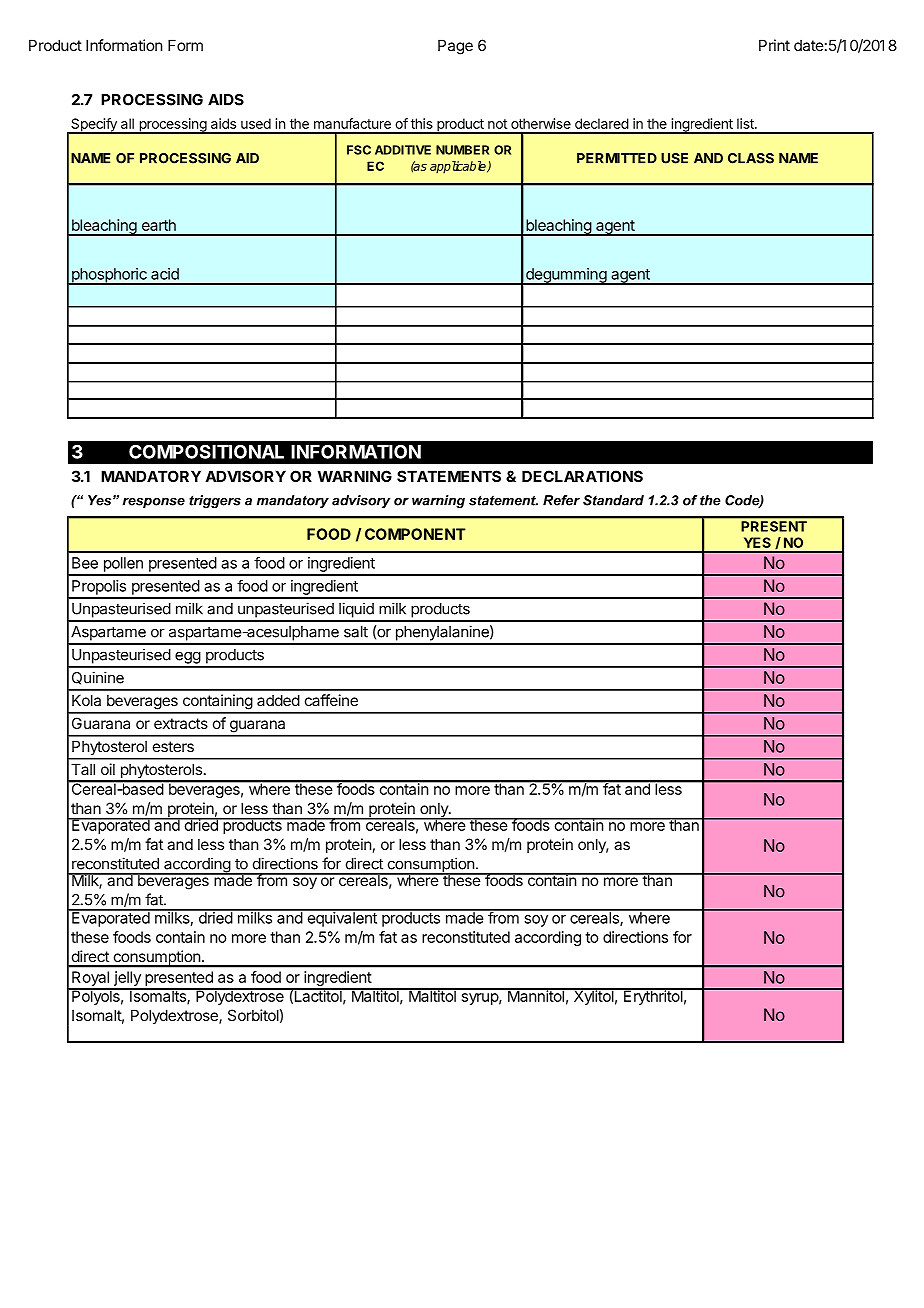 This page has width=924, height=1308. I want to click on COMPOSITIONAL, so click(206, 452).
